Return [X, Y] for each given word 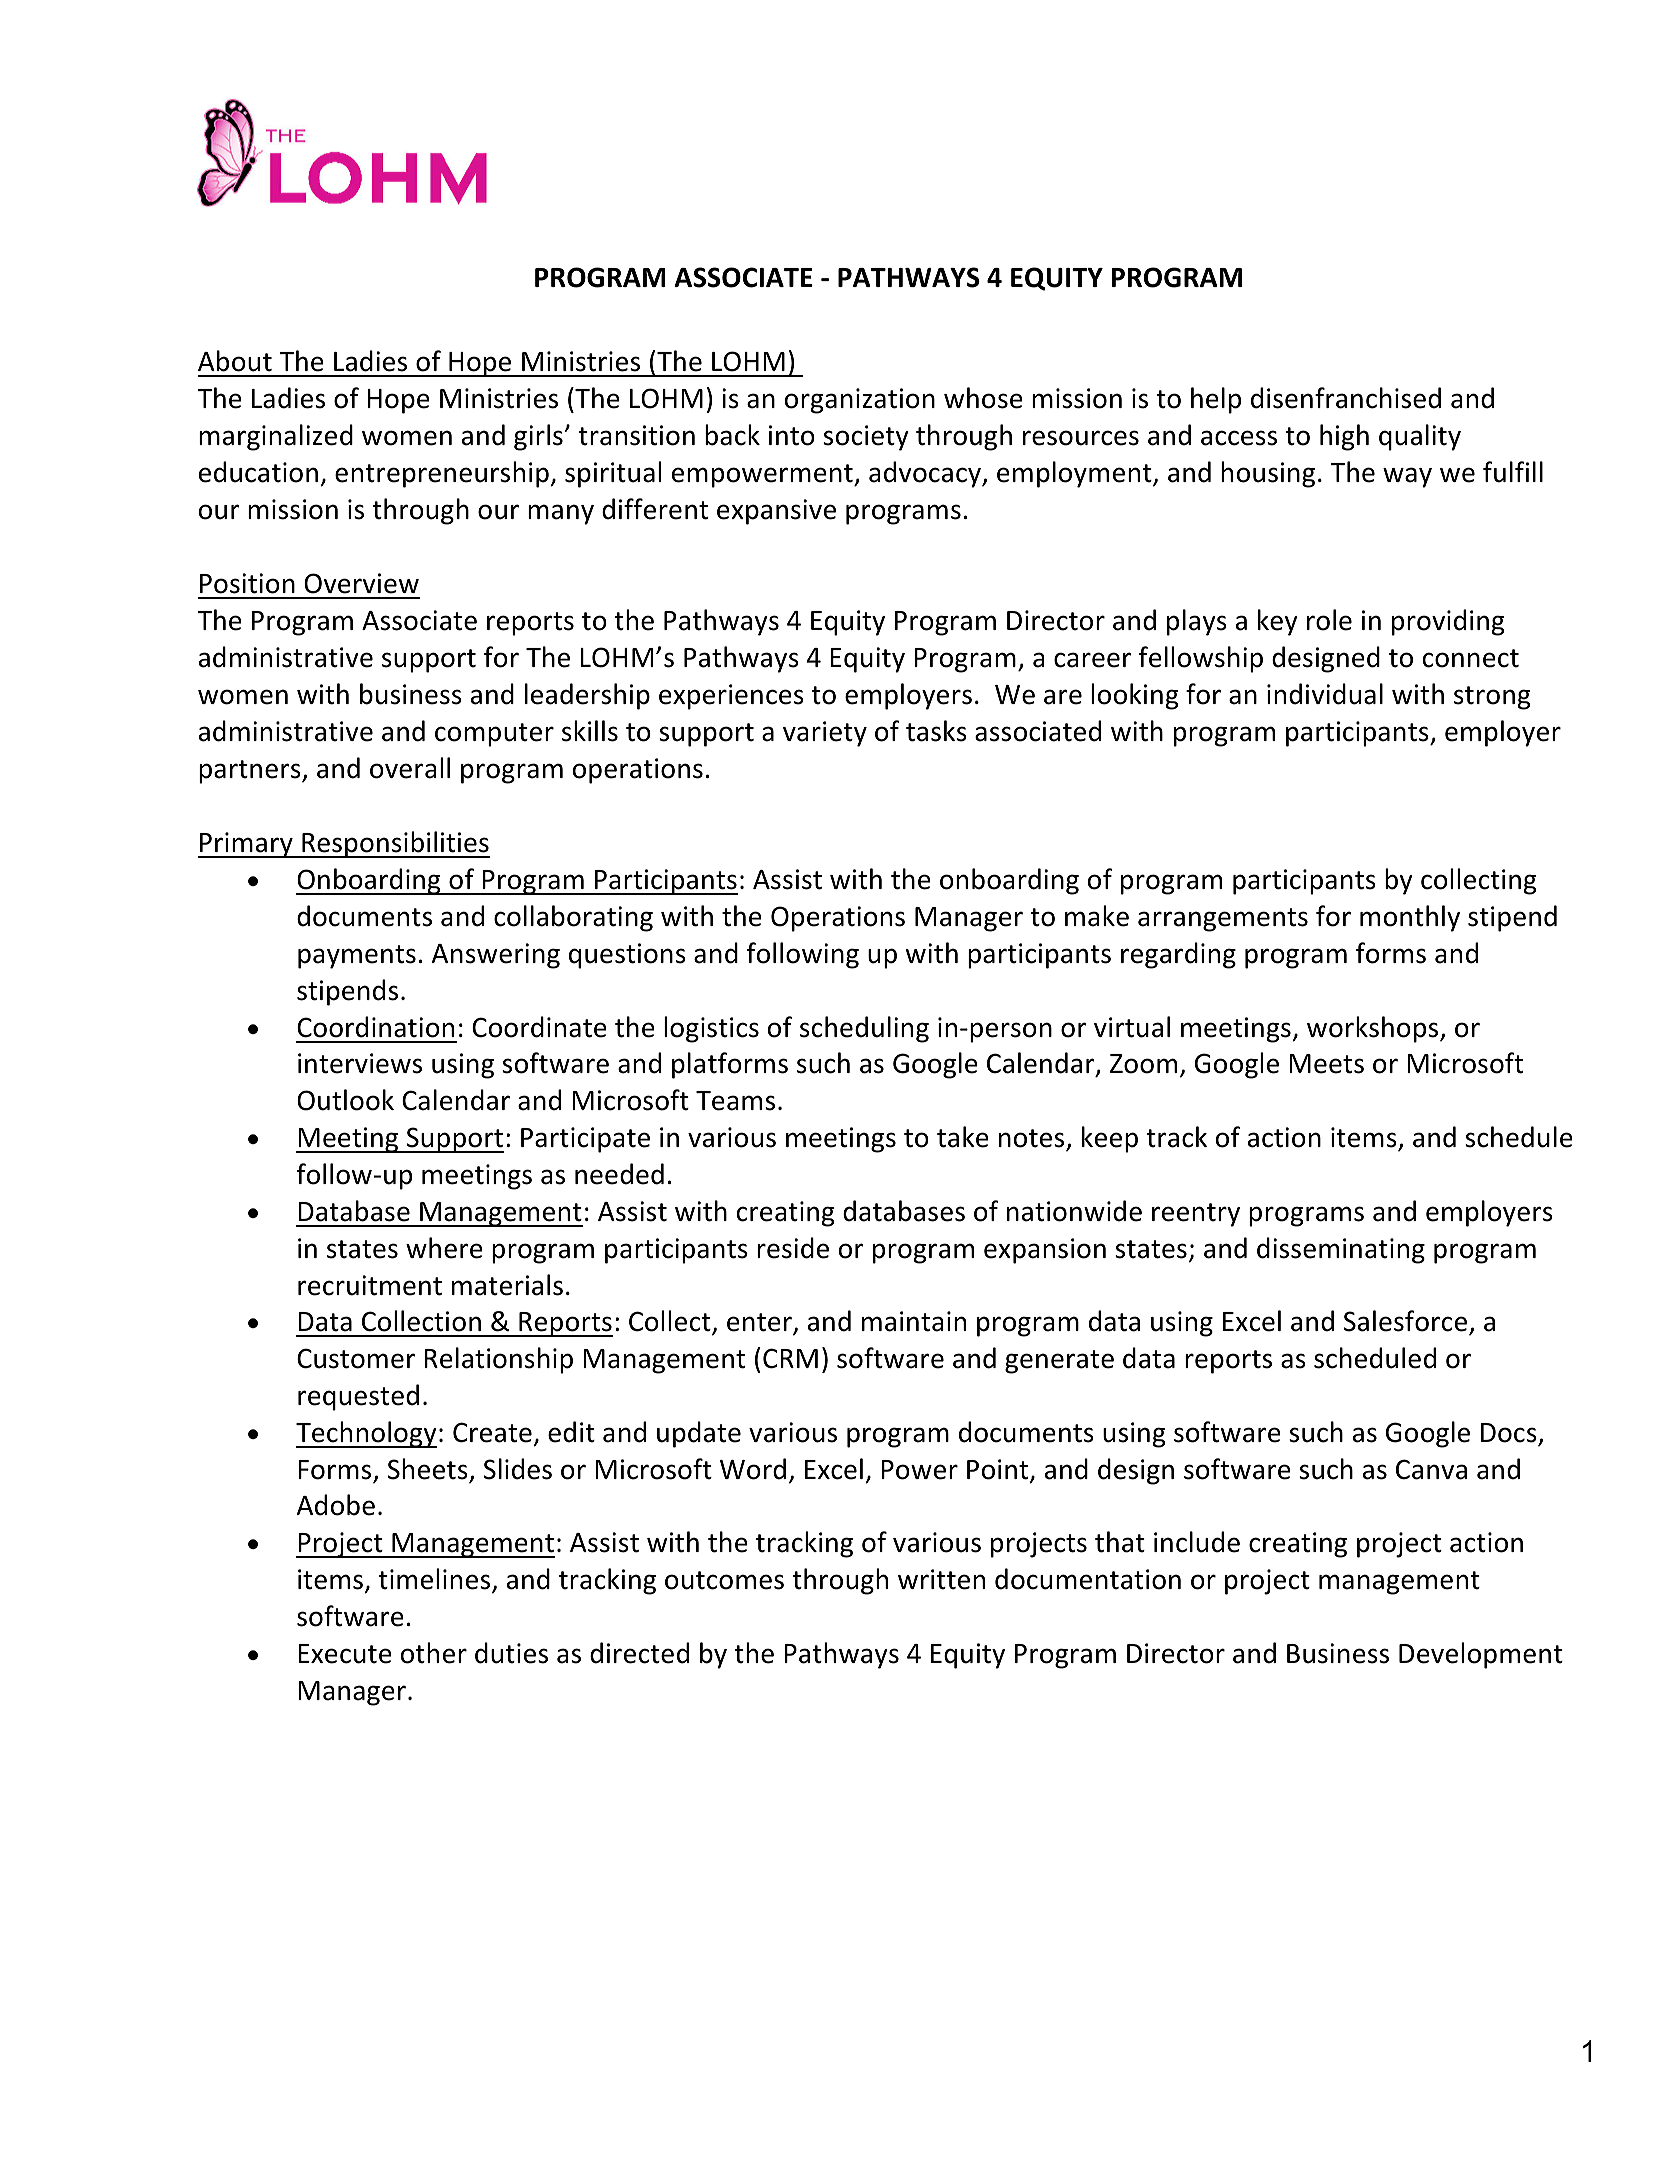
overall [410, 768]
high [1344, 437]
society [866, 438]
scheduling [864, 1029]
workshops [1374, 1029]
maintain [914, 1321]
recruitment [370, 1285]
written [941, 1579]
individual [1325, 694]
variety [825, 734]
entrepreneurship [442, 474]
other [434, 1653]
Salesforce [1405, 1321]
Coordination [375, 1027]
